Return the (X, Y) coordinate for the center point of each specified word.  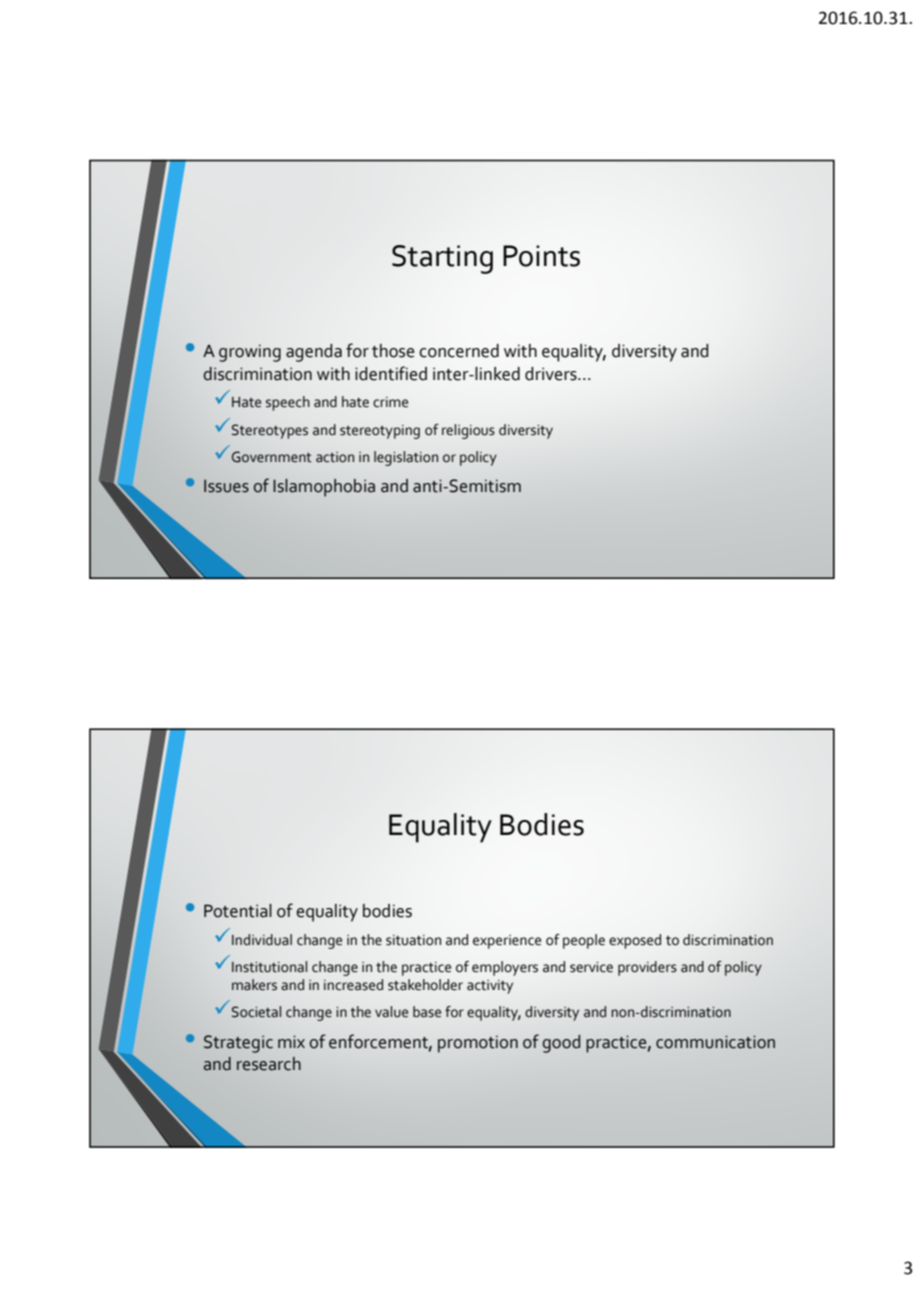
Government (272, 457)
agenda (314, 353)
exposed (635, 941)
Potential (238, 911)
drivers (552, 374)
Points (541, 256)
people (584, 941)
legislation (406, 458)
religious (468, 431)
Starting (442, 259)
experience (507, 942)
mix (291, 1041)
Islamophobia (324, 488)
